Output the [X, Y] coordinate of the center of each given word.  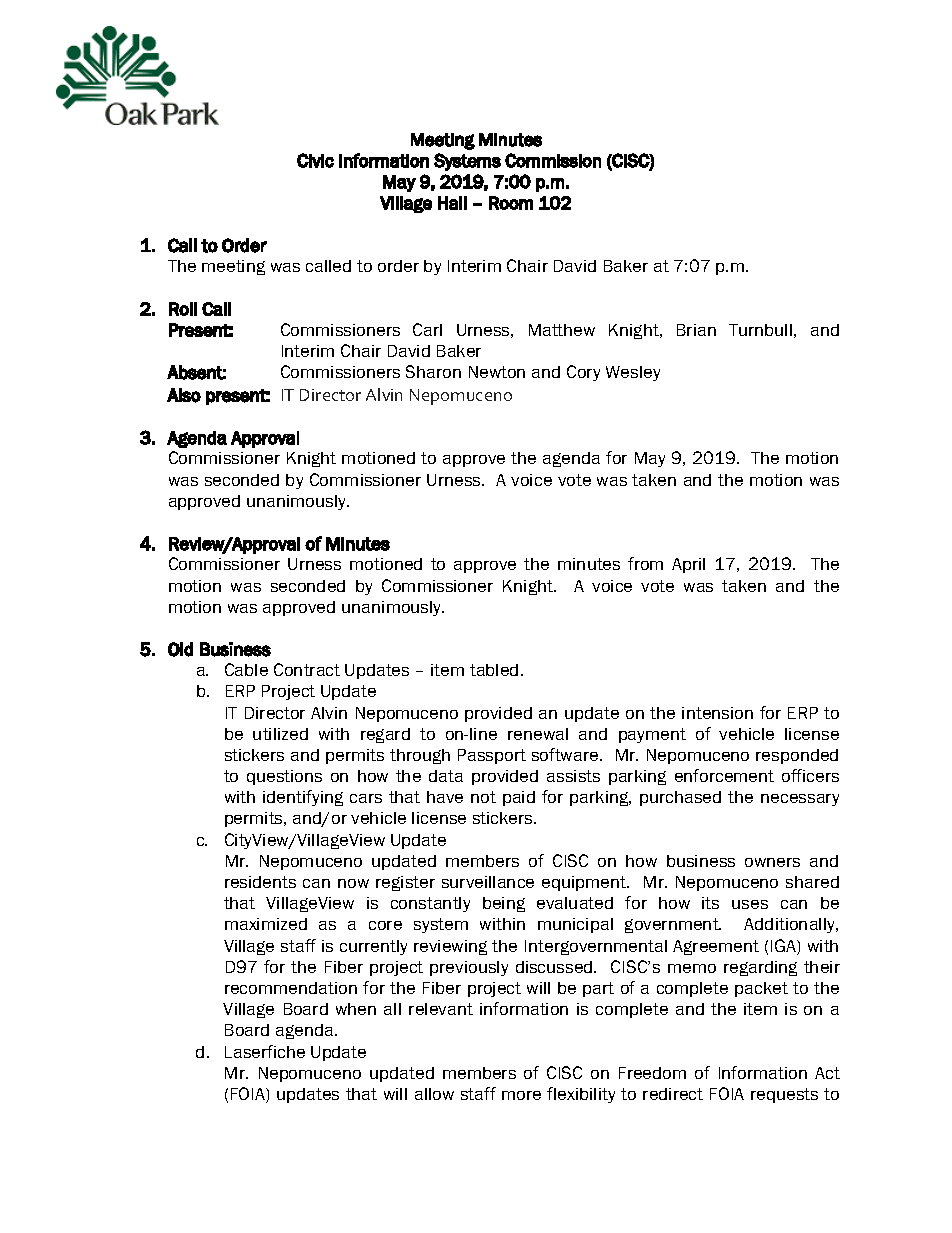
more [521, 1095]
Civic [315, 160]
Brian [696, 330]
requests [784, 1095]
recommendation [291, 988]
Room [511, 203]
